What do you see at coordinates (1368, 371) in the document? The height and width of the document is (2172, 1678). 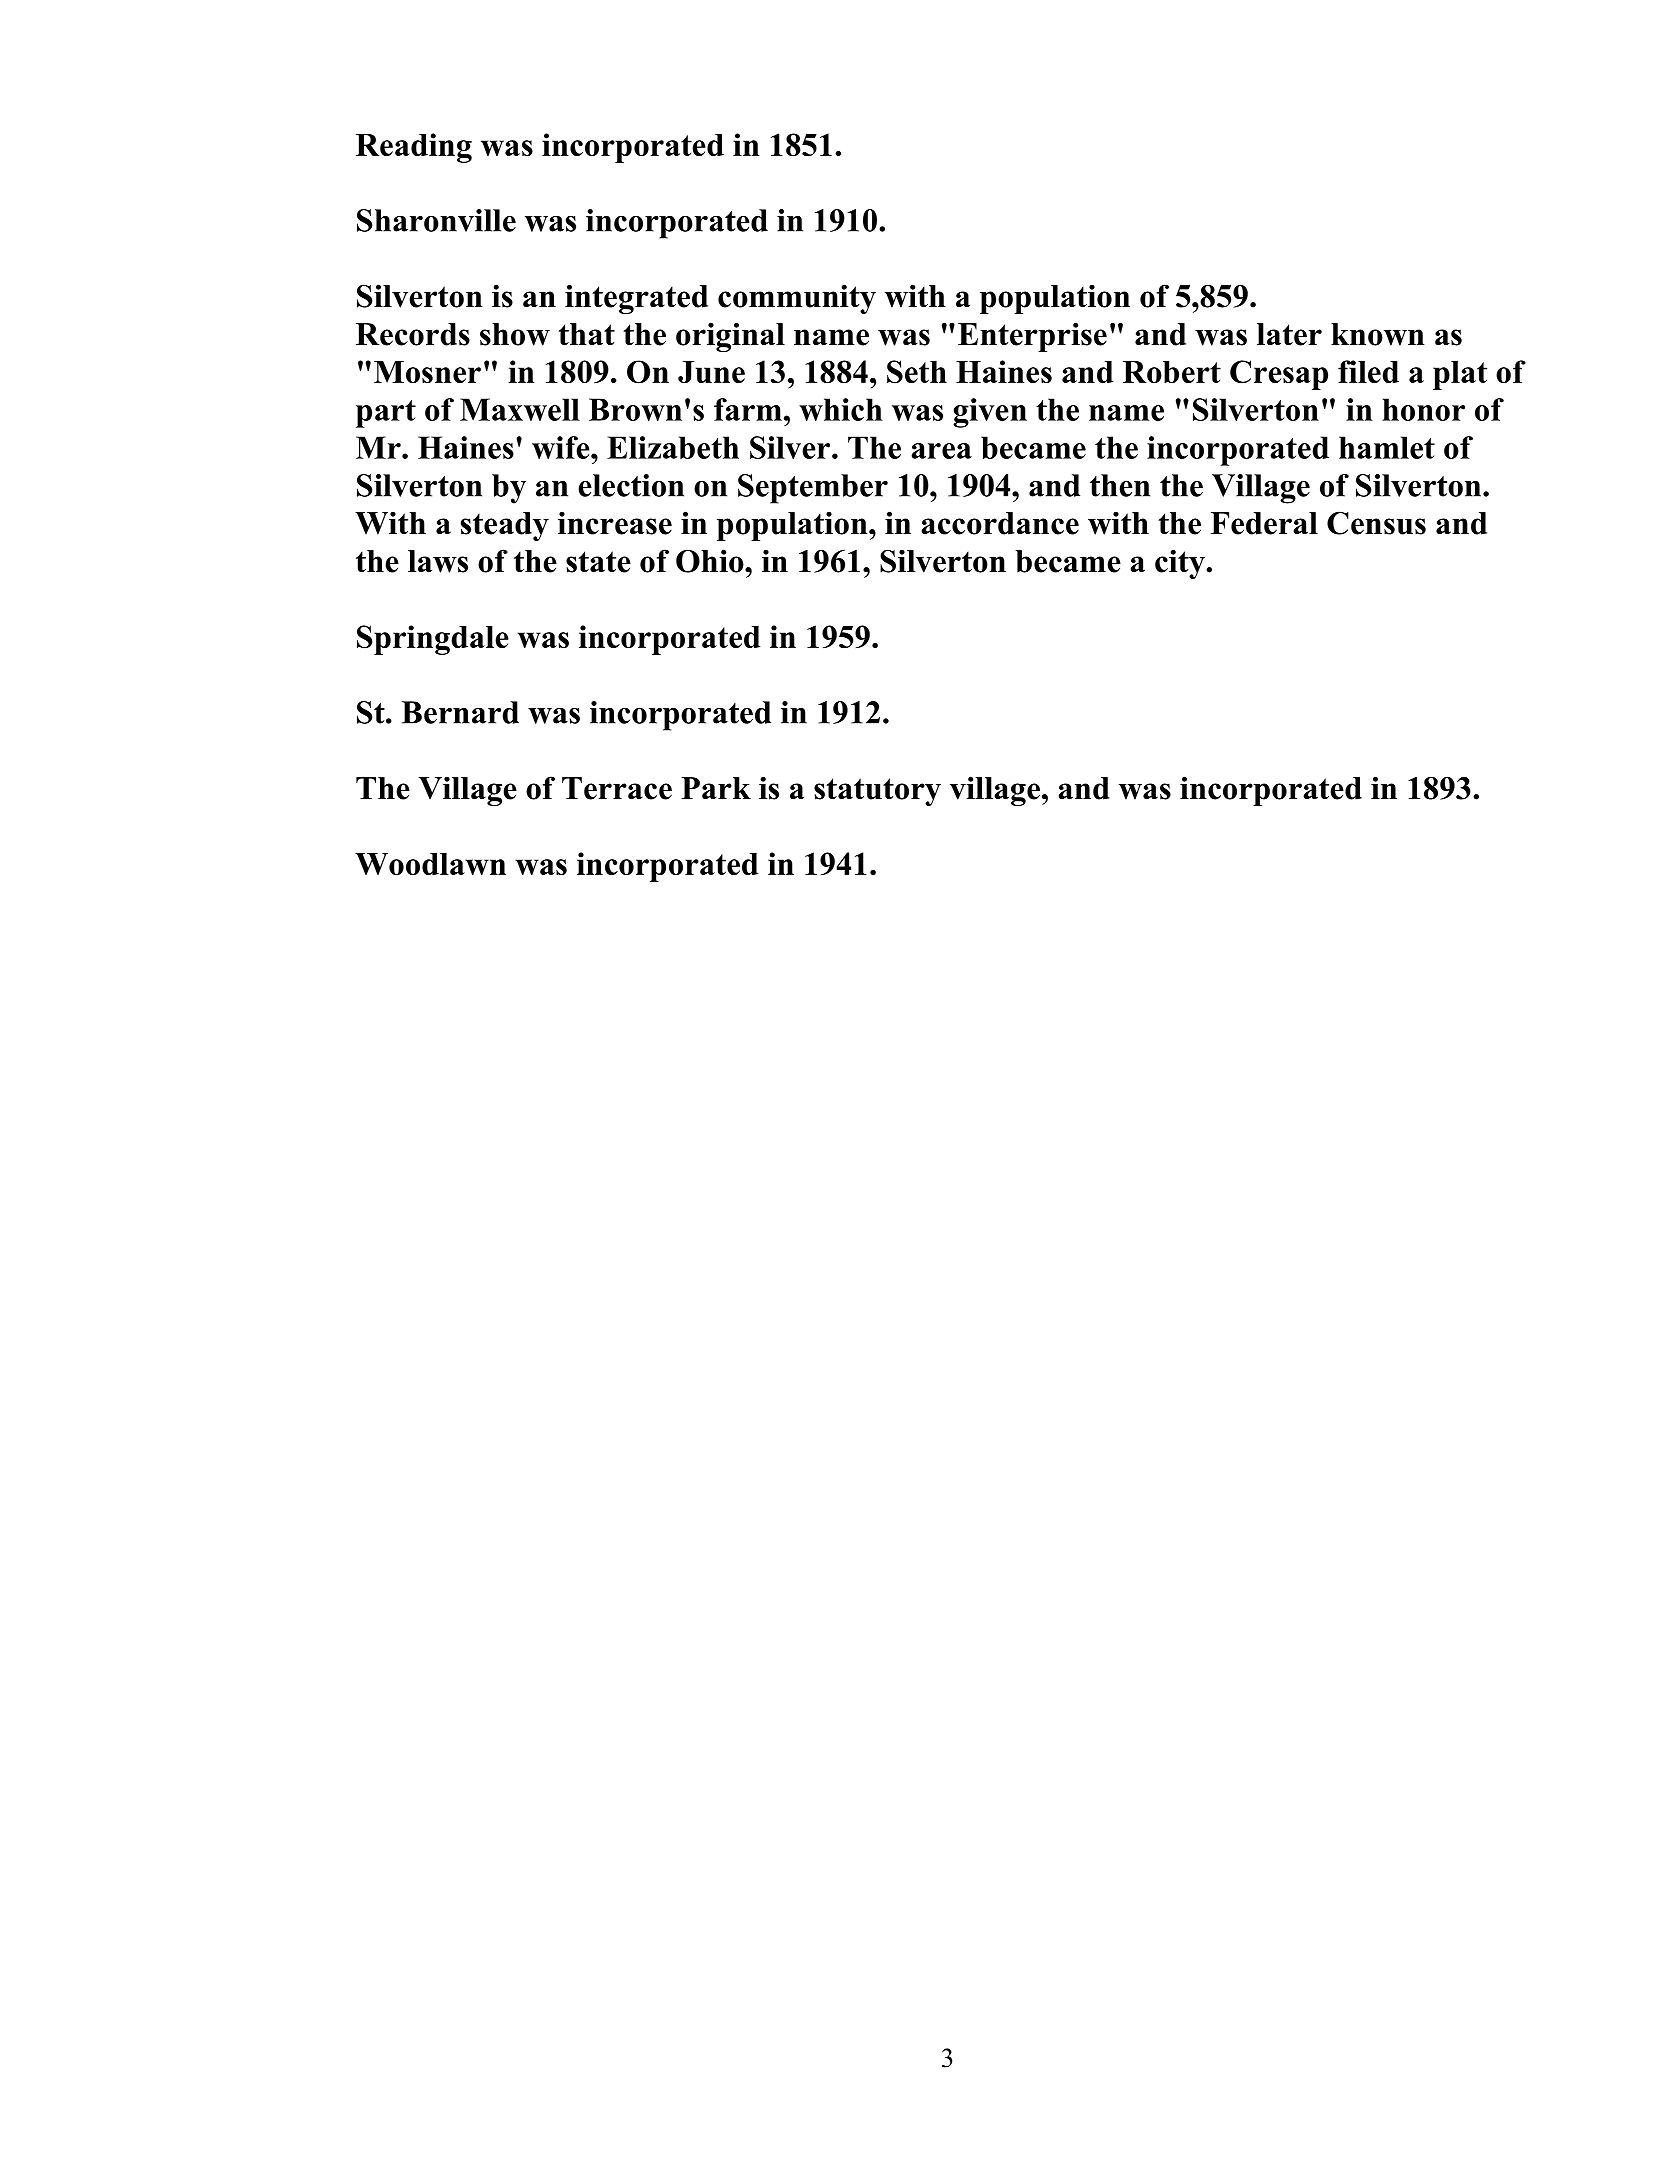 I see `filed` at bounding box center [1368, 371].
